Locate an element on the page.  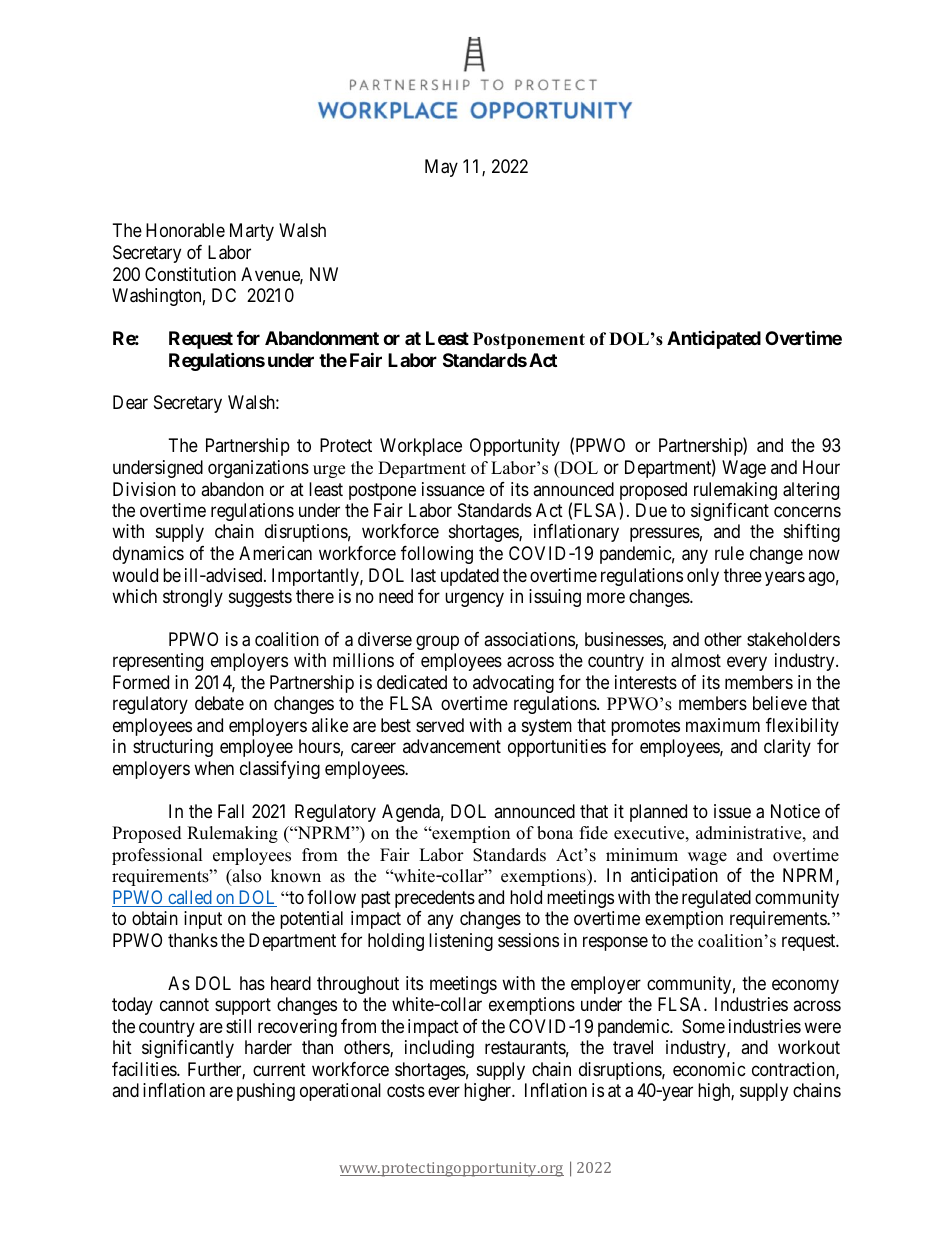
harder is located at coordinates (268, 1047).
